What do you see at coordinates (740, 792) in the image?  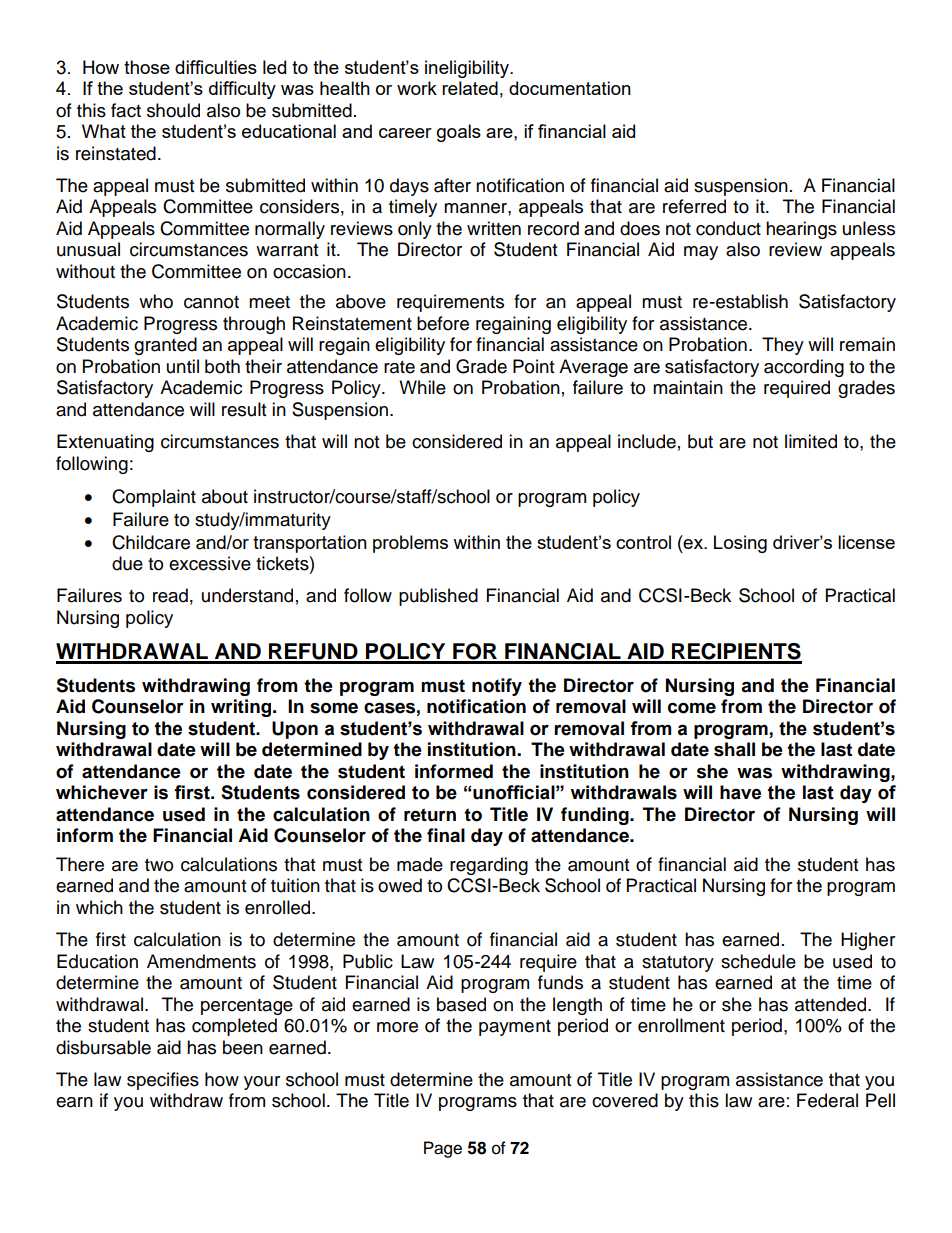 I see `have` at bounding box center [740, 792].
